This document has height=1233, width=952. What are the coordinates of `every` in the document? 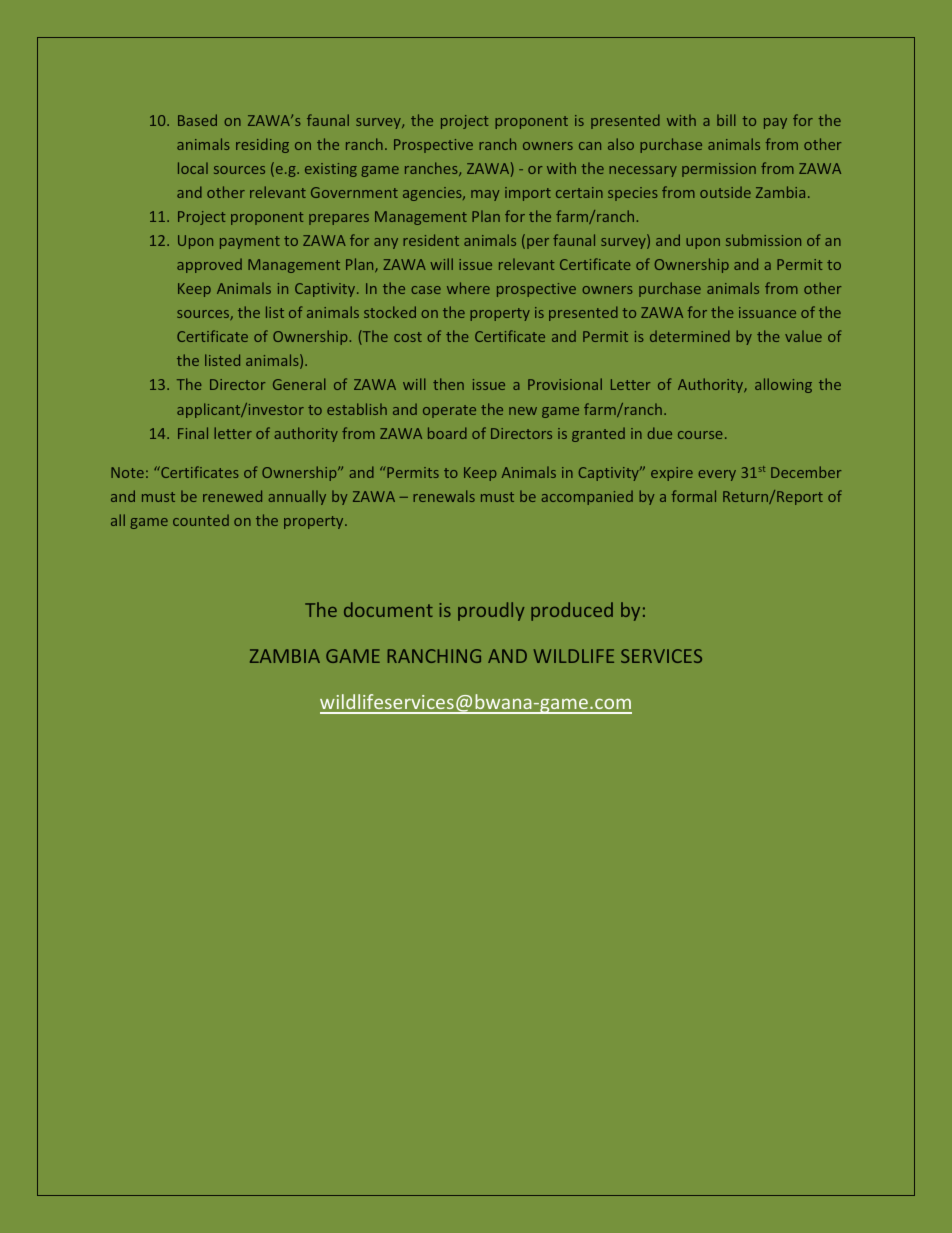 It's located at (717, 475).
